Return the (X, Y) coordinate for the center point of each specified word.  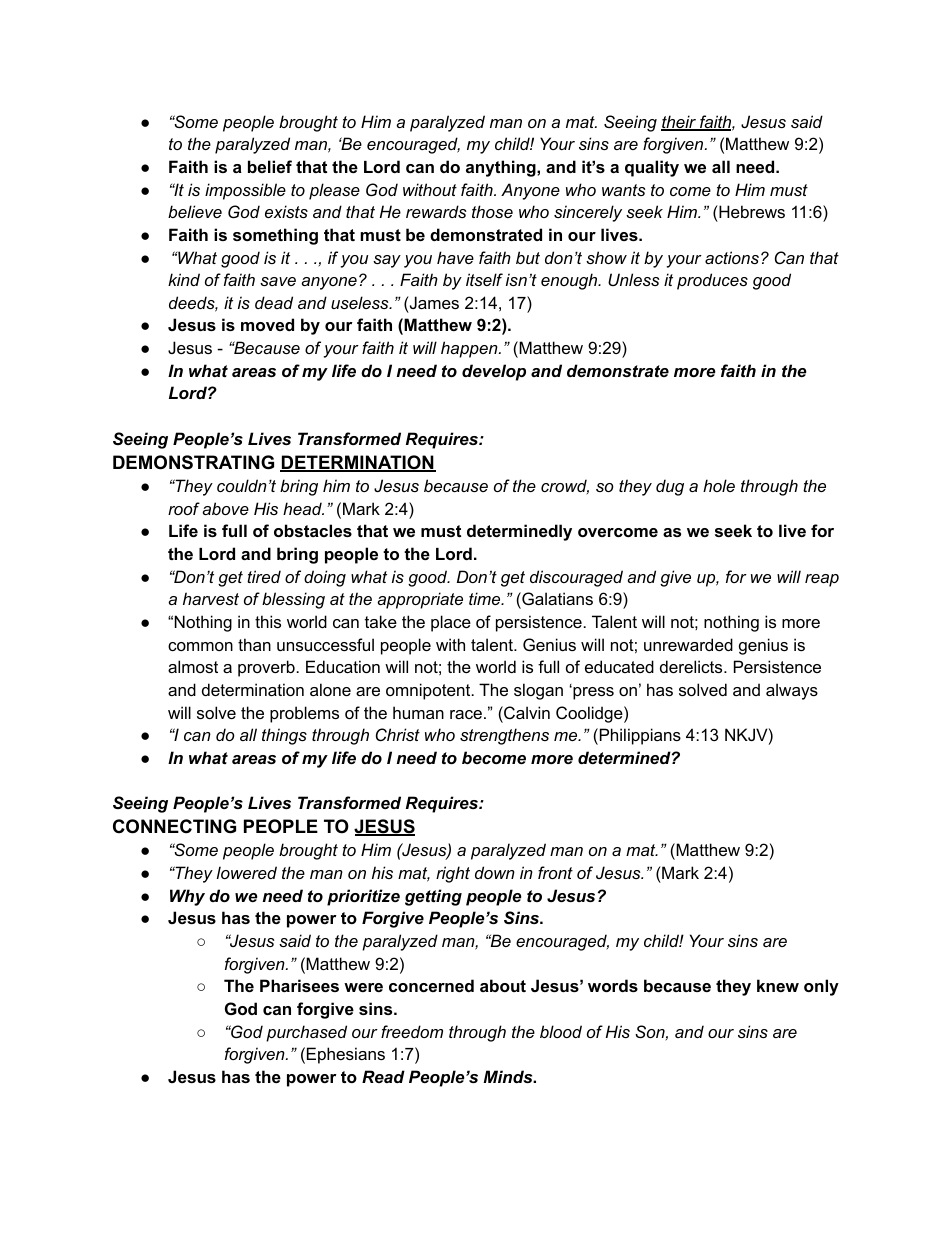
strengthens (504, 736)
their (680, 123)
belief (270, 166)
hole (719, 485)
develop (494, 372)
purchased (306, 1033)
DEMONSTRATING (193, 462)
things (284, 736)
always (792, 691)
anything (502, 168)
